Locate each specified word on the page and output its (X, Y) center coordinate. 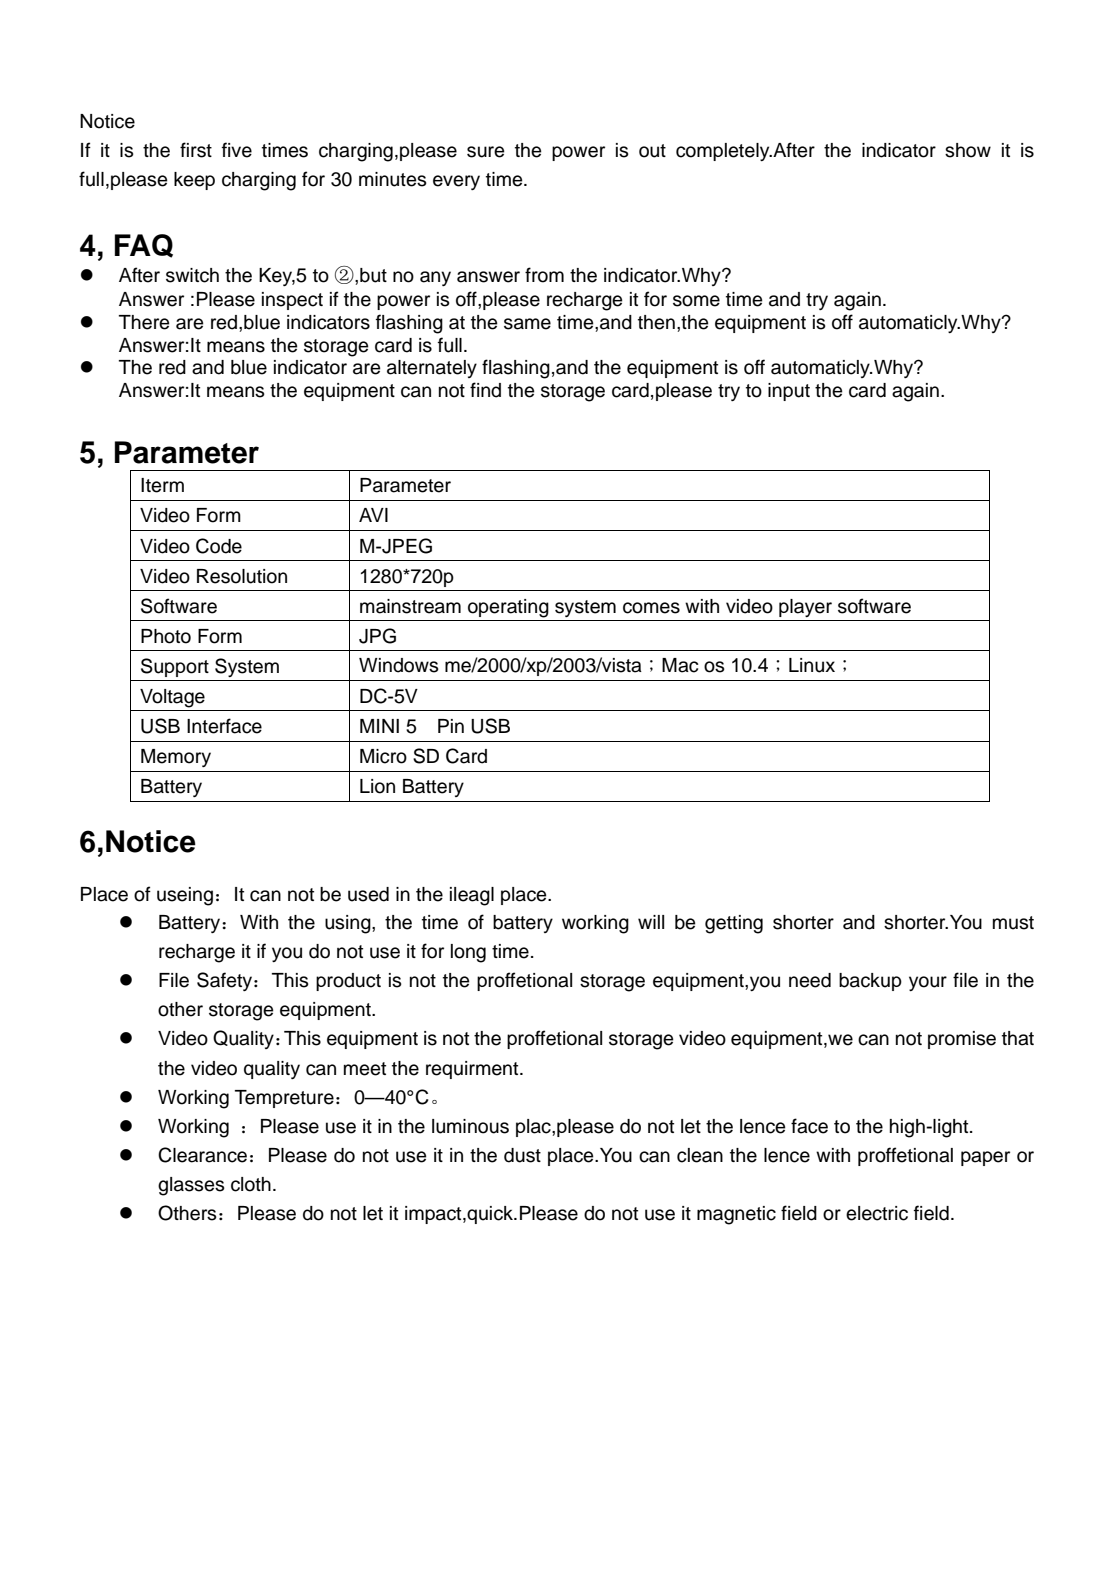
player (805, 608)
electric (877, 1213)
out (652, 151)
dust (522, 1155)
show (968, 150)
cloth (251, 1184)
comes (651, 608)
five (237, 150)
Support (175, 667)
